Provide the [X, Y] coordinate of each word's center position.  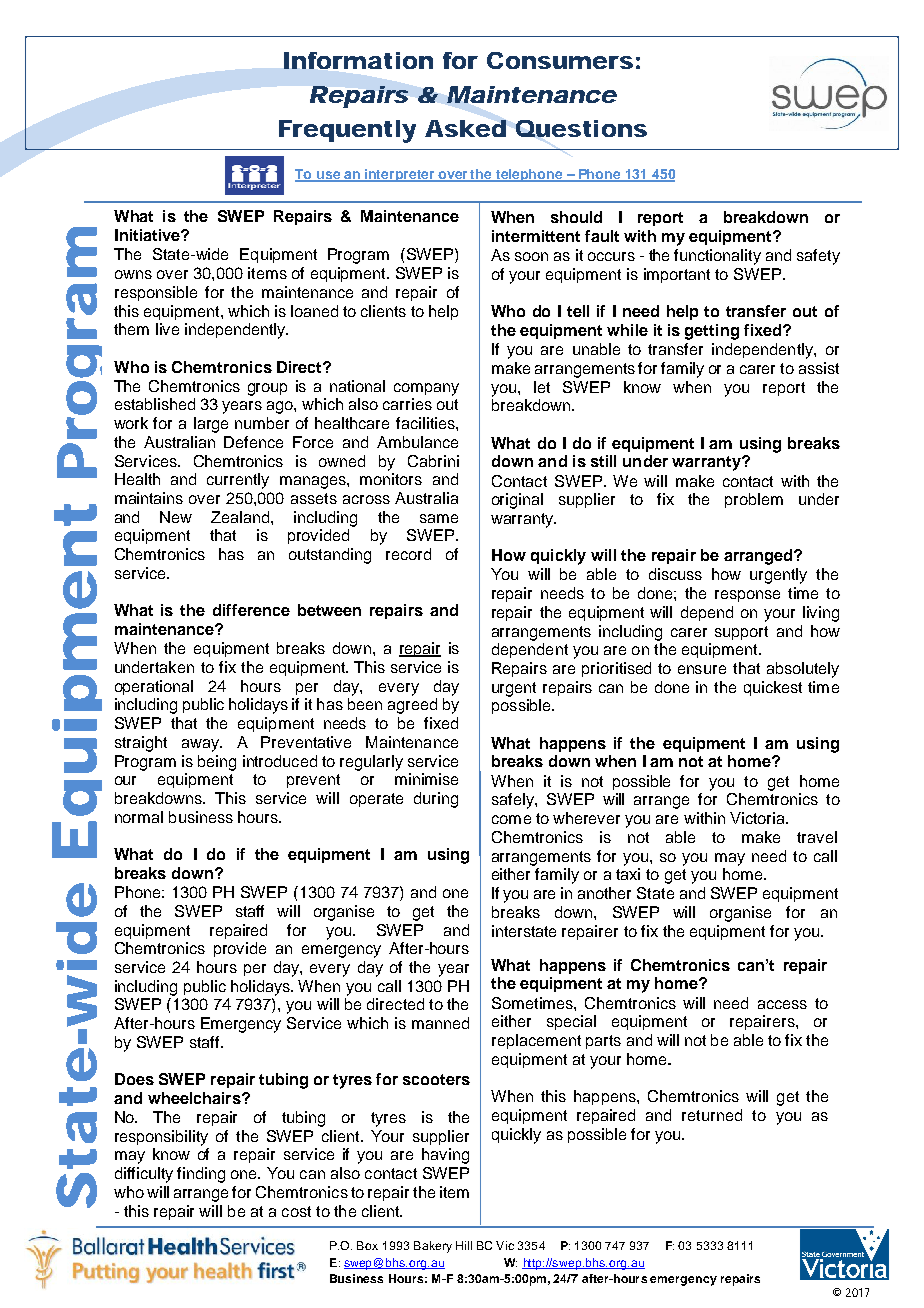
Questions [581, 128]
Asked [465, 128]
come [511, 819]
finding [201, 1175]
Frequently [347, 131]
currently [238, 481]
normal [139, 817]
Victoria [758, 818]
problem [754, 500]
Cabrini [433, 461]
